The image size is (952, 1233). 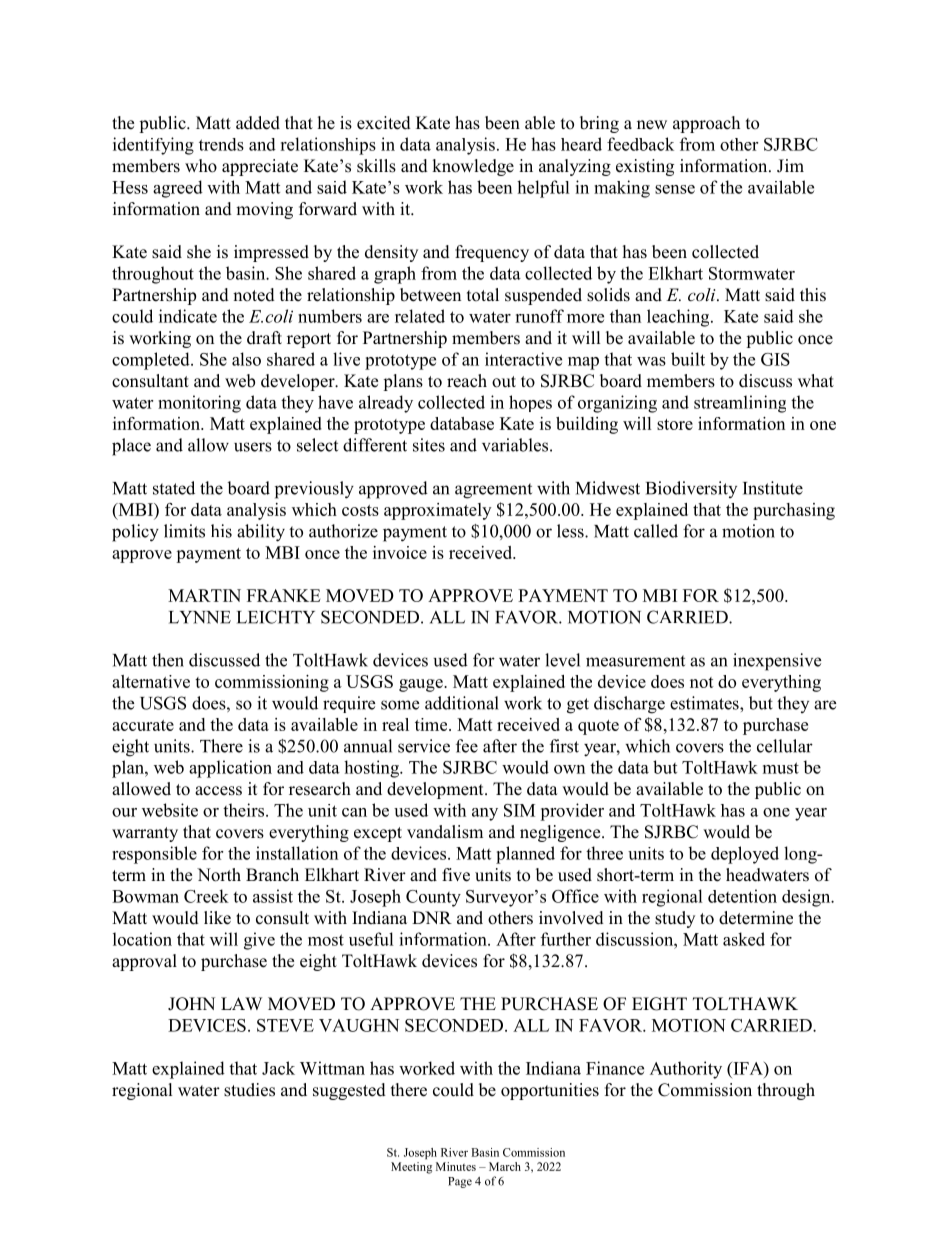 I want to click on Minutes, so click(x=456, y=1166).
